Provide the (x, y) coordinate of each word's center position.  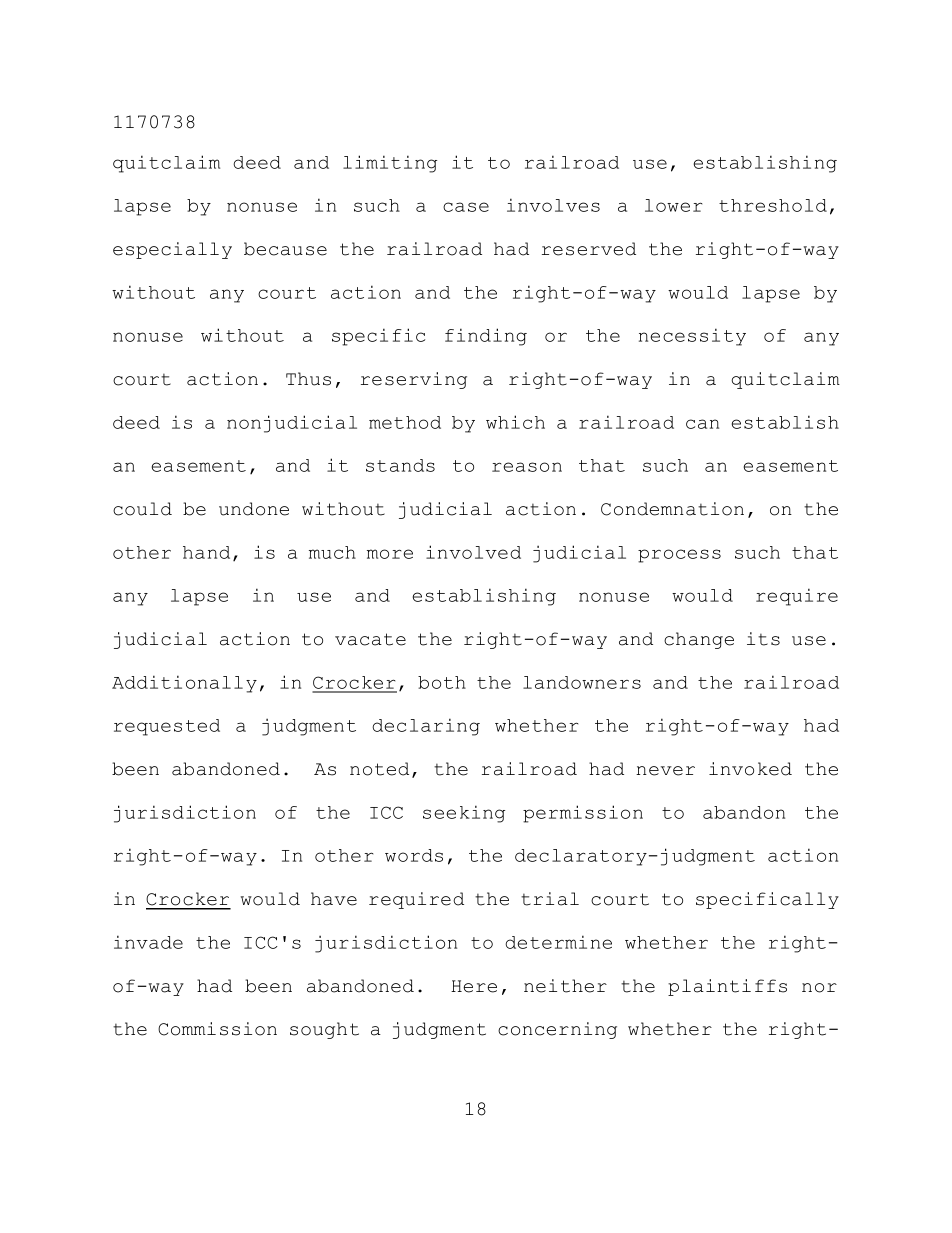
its (763, 639)
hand (206, 552)
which (515, 422)
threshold (773, 205)
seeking (464, 814)
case (466, 207)
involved (473, 552)
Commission (217, 1029)
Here (474, 986)
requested (167, 727)
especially (172, 250)
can (702, 424)
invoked (750, 769)
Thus (308, 379)
